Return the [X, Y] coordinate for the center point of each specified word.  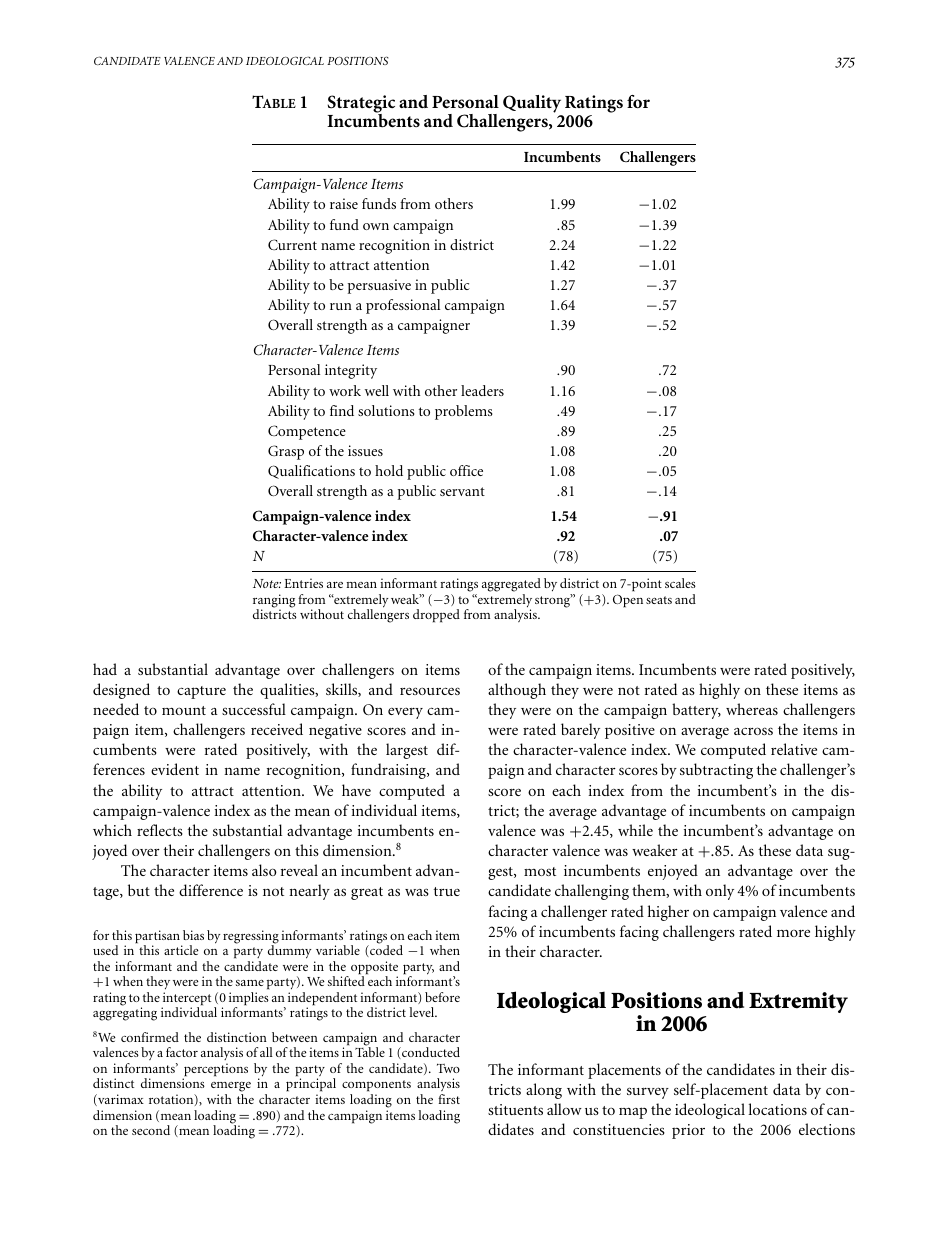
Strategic [361, 105]
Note [267, 583]
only [720, 892]
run [341, 306]
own [376, 226]
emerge [231, 1088]
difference [211, 890]
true [447, 891]
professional [403, 306]
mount [184, 710]
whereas [752, 709]
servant [462, 491]
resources [430, 691]
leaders [482, 390]
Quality [533, 105]
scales [680, 583]
